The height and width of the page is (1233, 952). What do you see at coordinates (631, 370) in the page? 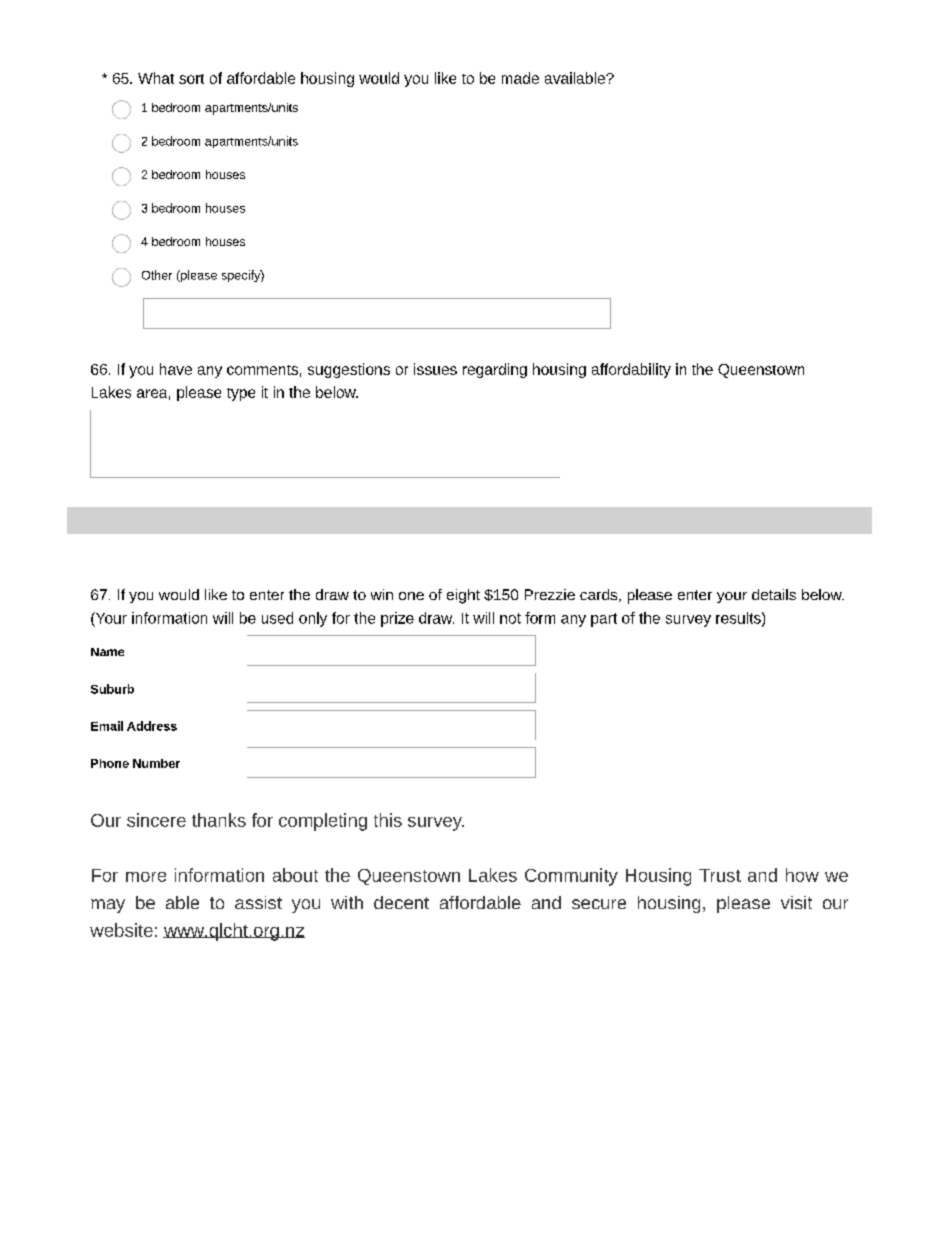
I see `affordability` at bounding box center [631, 370].
